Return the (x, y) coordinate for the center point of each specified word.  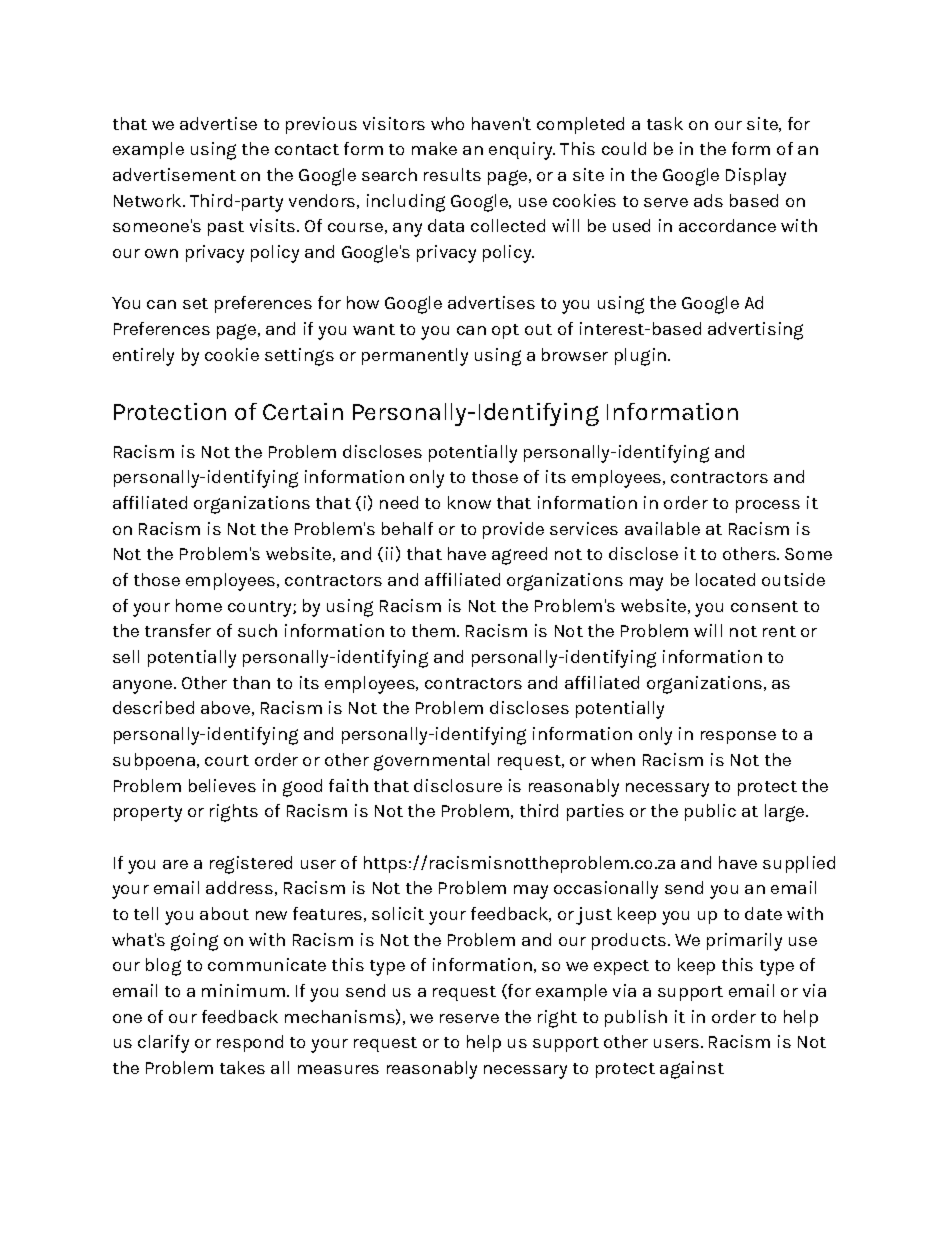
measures (338, 1069)
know (469, 502)
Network (149, 200)
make (434, 148)
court (227, 760)
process (768, 506)
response (738, 737)
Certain (303, 411)
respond (250, 1043)
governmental (431, 762)
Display (756, 177)
